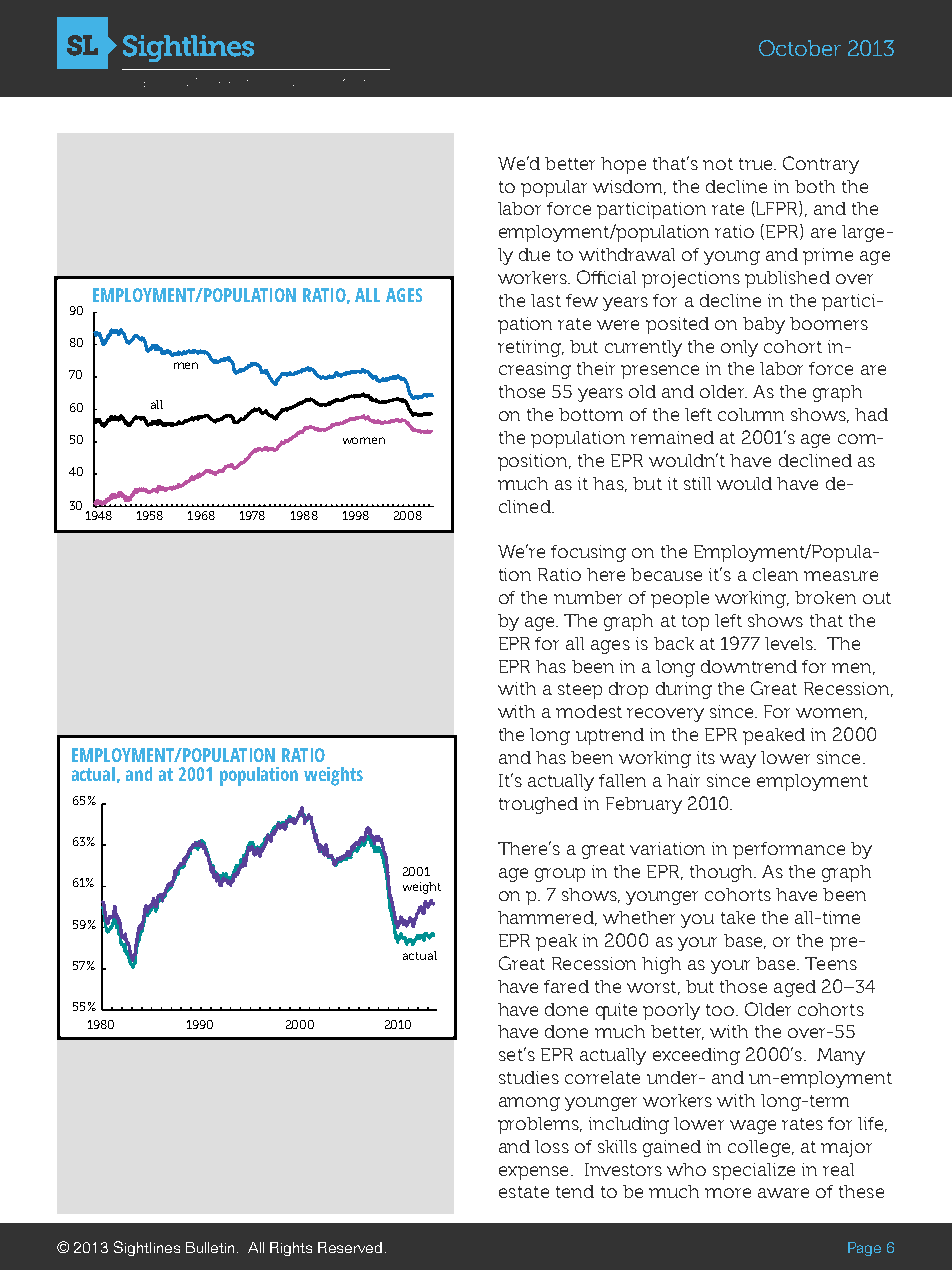  Describe the element at coordinates (751, 414) in the screenshot. I see `column` at that location.
